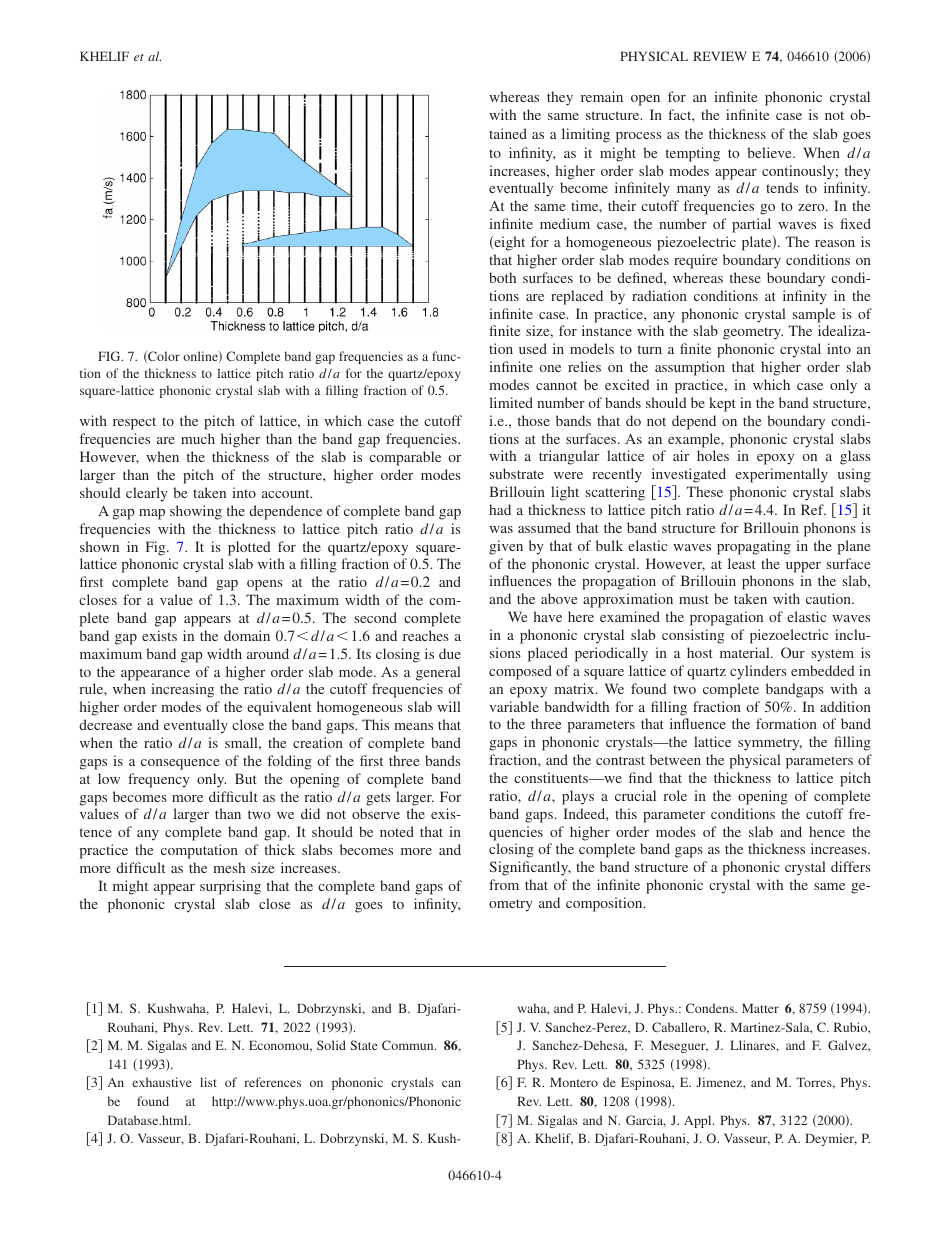  Describe the element at coordinates (449, 706) in the page. I see `will` at that location.
